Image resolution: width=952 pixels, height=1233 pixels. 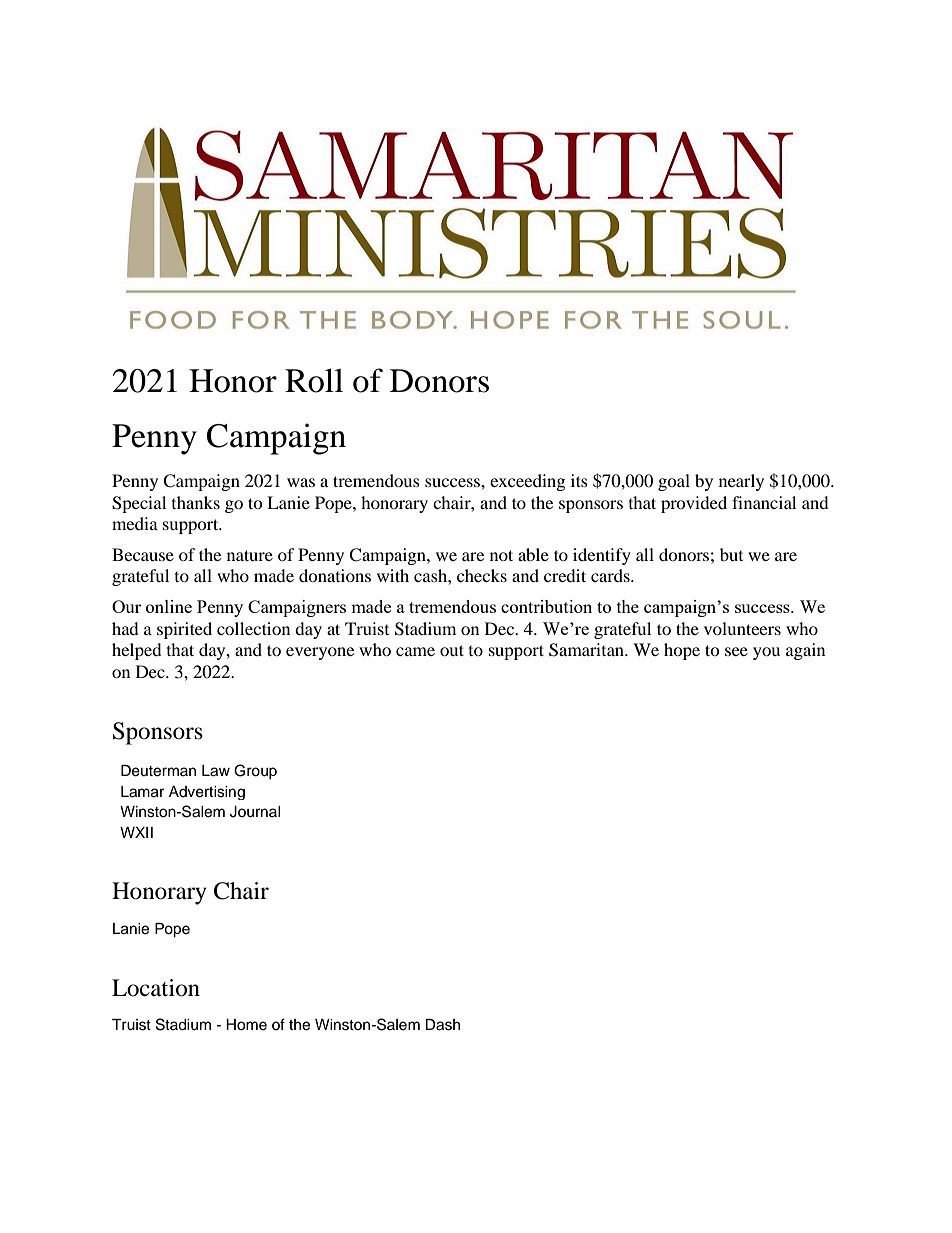 What do you see at coordinates (527, 482) in the document?
I see `exceeding` at bounding box center [527, 482].
